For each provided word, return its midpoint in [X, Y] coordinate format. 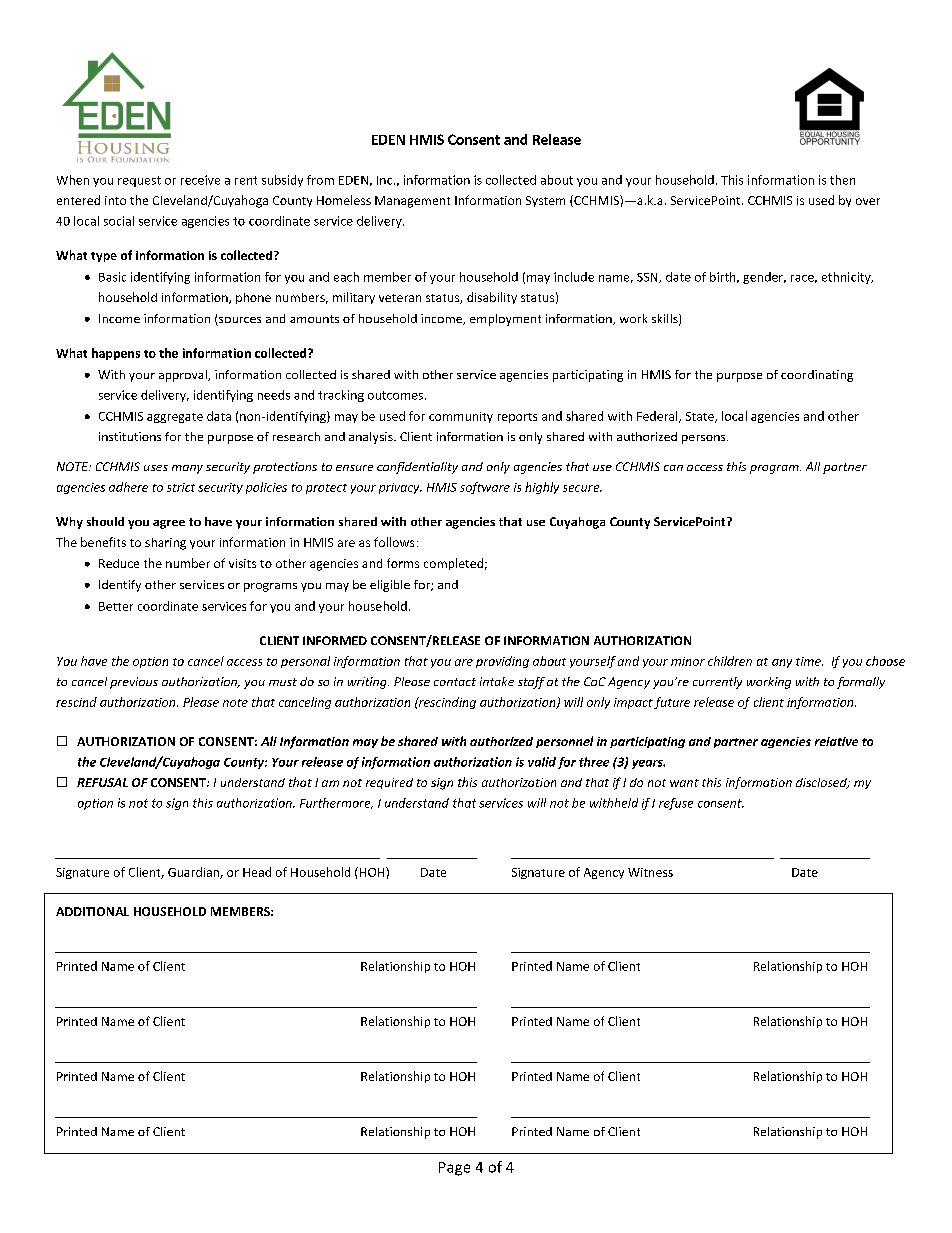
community [461, 417]
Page [454, 1169]
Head [257, 872]
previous [134, 683]
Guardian [194, 873]
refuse [676, 804]
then [842, 180]
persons [705, 439]
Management [412, 202]
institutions [130, 436]
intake [497, 681]
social [119, 221]
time [809, 661]
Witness [650, 872]
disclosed [822, 783]
